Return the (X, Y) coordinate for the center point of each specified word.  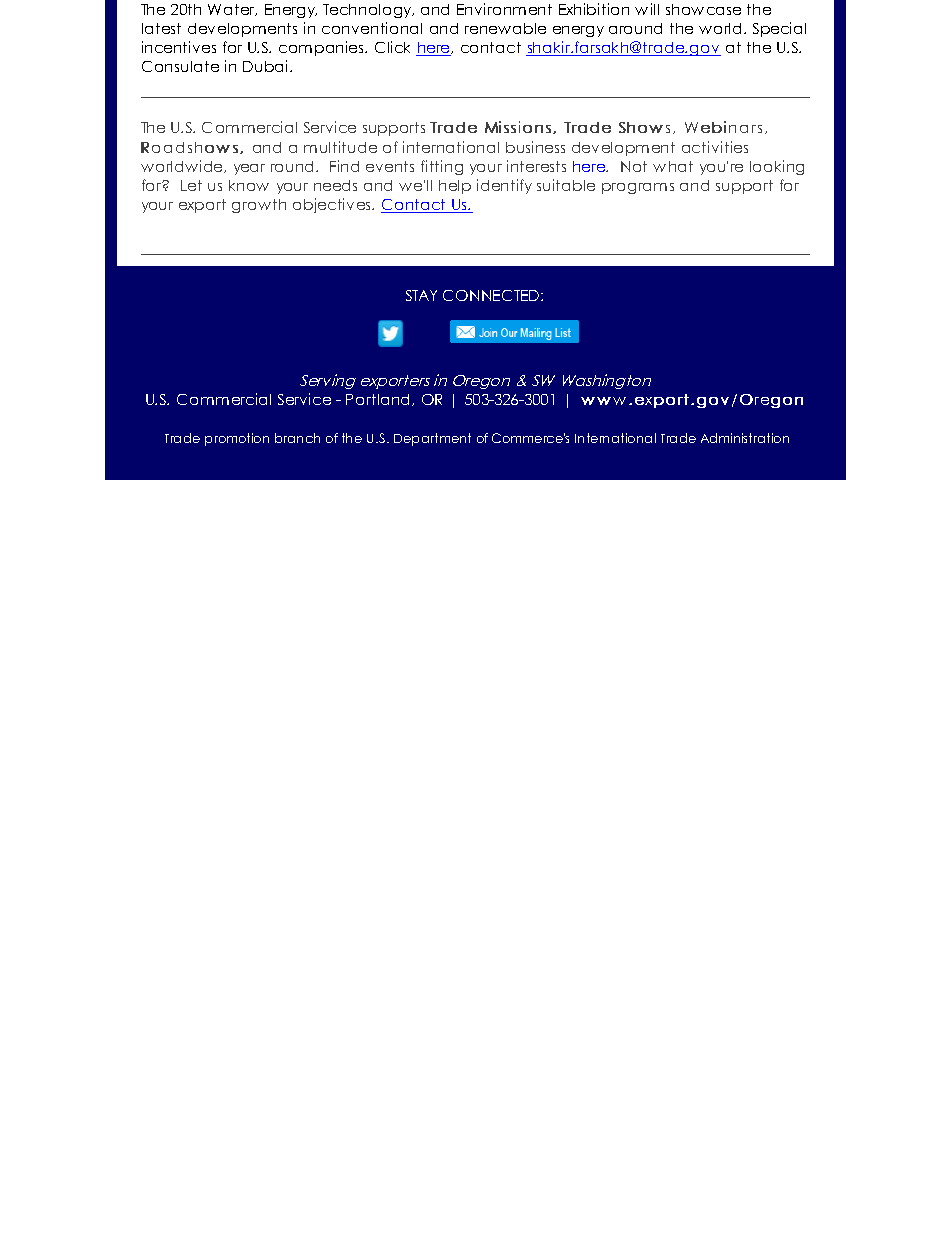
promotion (237, 439)
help (455, 187)
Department (432, 439)
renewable (505, 28)
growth (259, 206)
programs (638, 188)
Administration (745, 438)
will (647, 9)
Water (232, 10)
